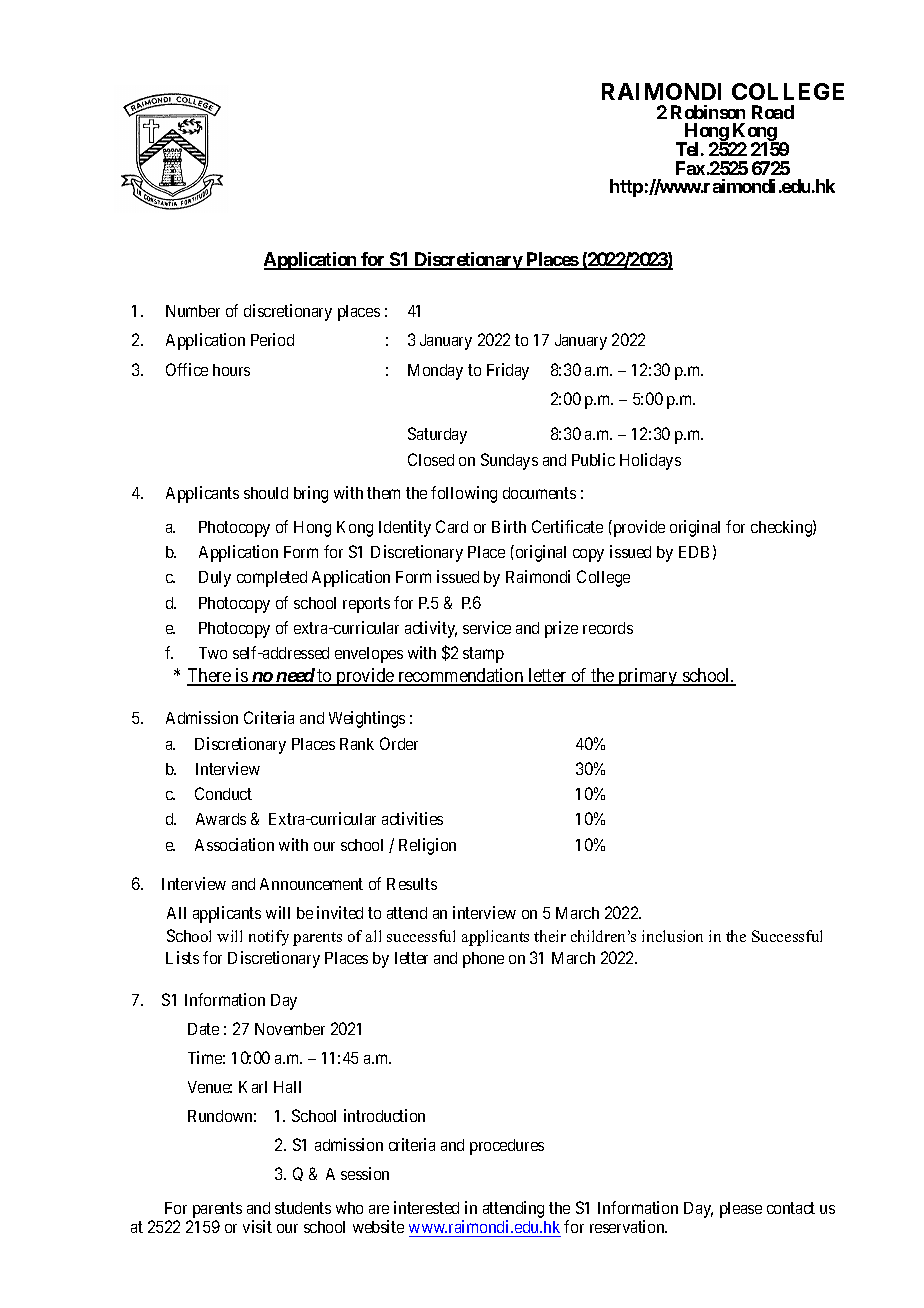 This image has height=1308, width=924. I want to click on Association, so click(234, 844).
